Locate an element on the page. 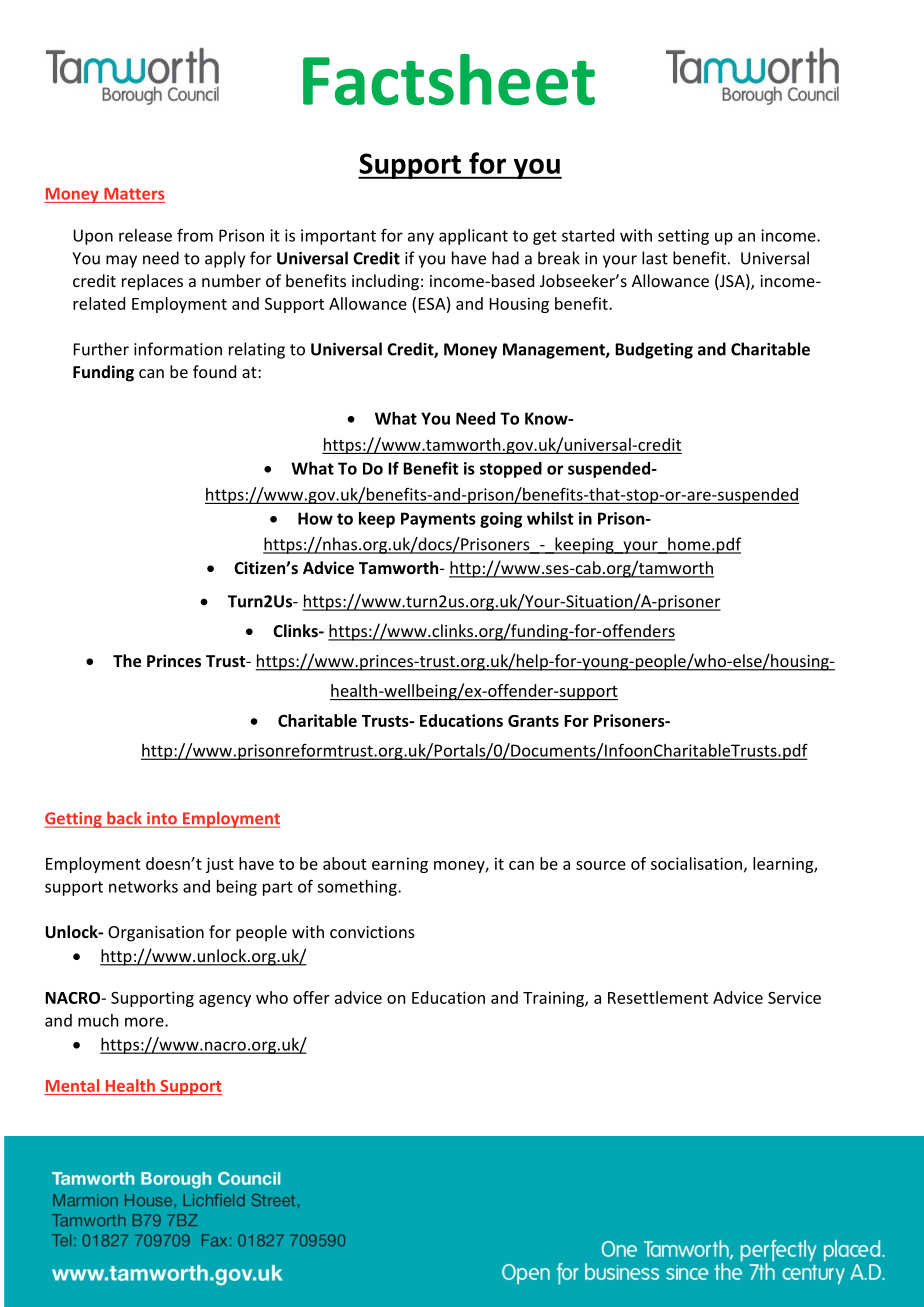 The width and height of the page is (924, 1307). more is located at coordinates (145, 1022).
